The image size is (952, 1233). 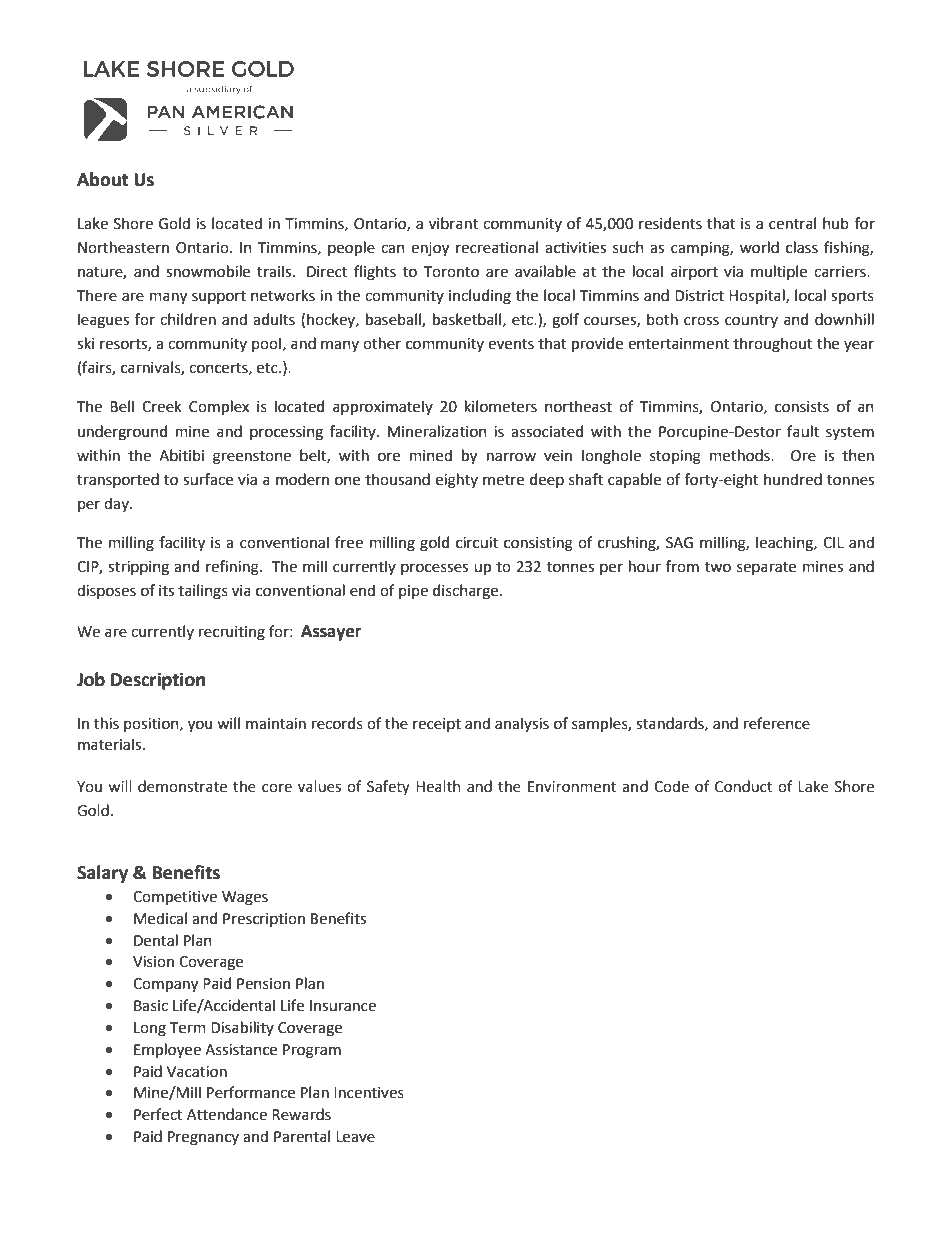 I want to click on Perfect, so click(x=158, y=1114).
